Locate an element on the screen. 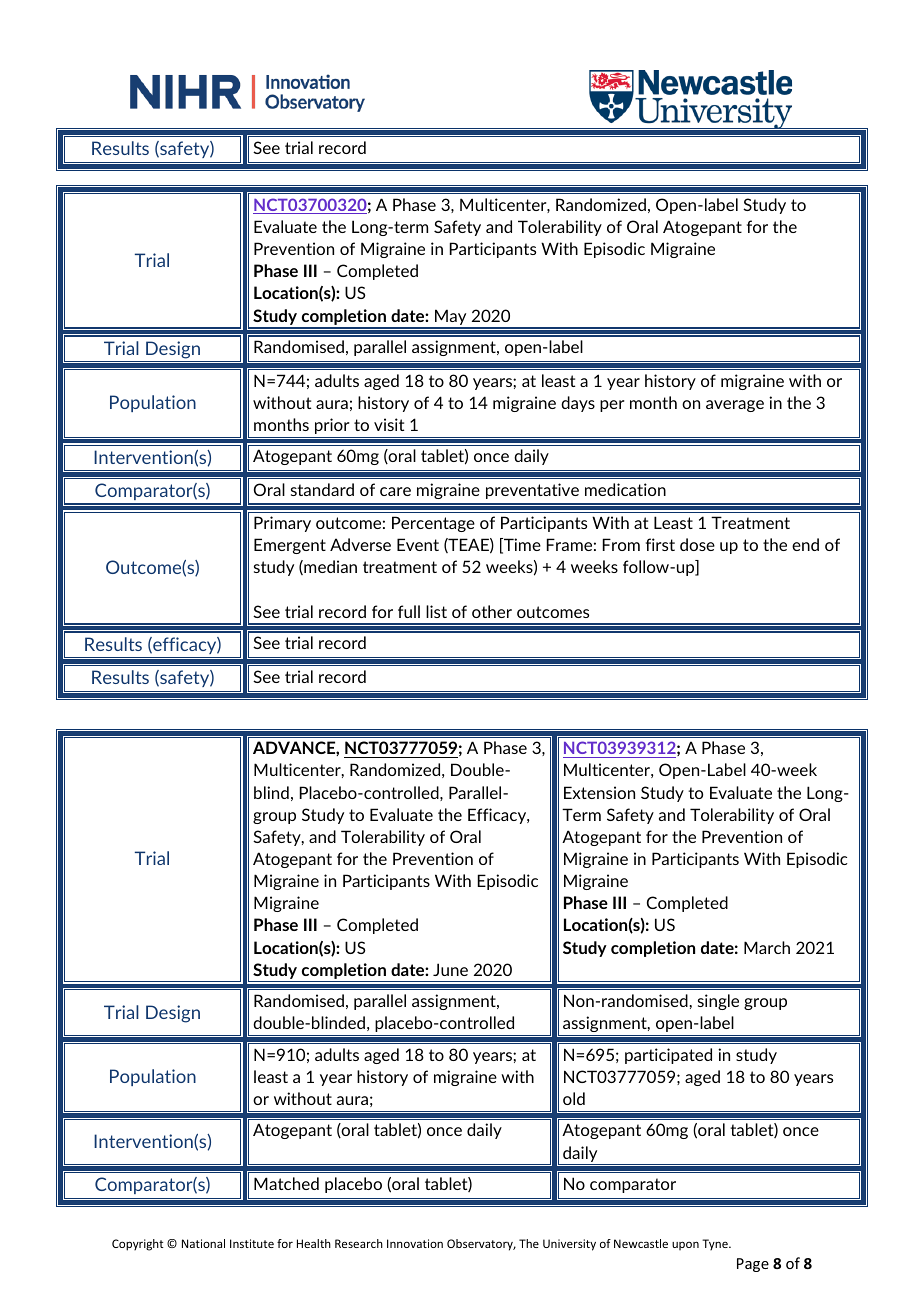 This screenshot has width=924, height=1308. single is located at coordinates (718, 1002).
